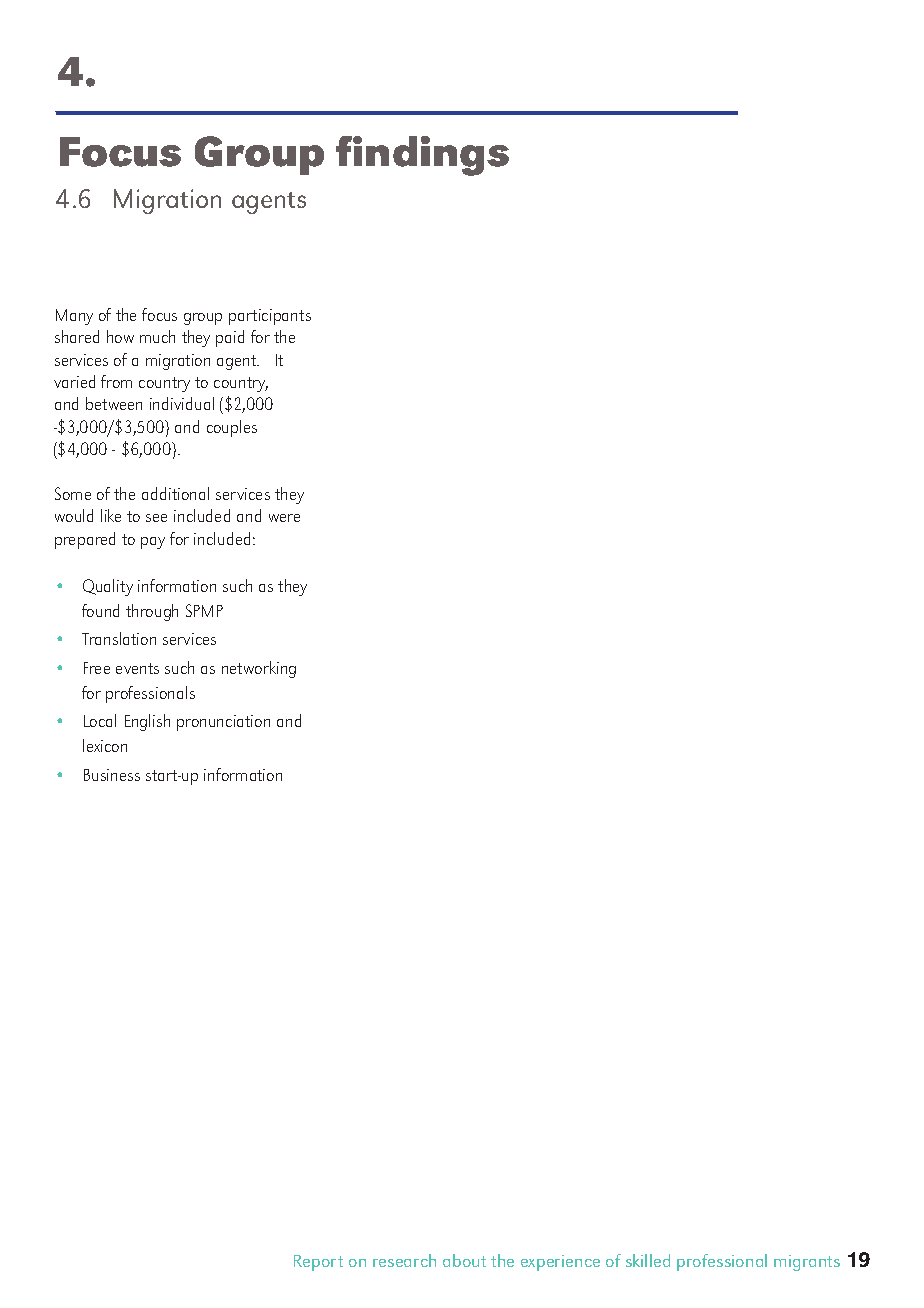 The height and width of the document is (1308, 924). What do you see at coordinates (807, 1263) in the document?
I see `migrants` at bounding box center [807, 1263].
